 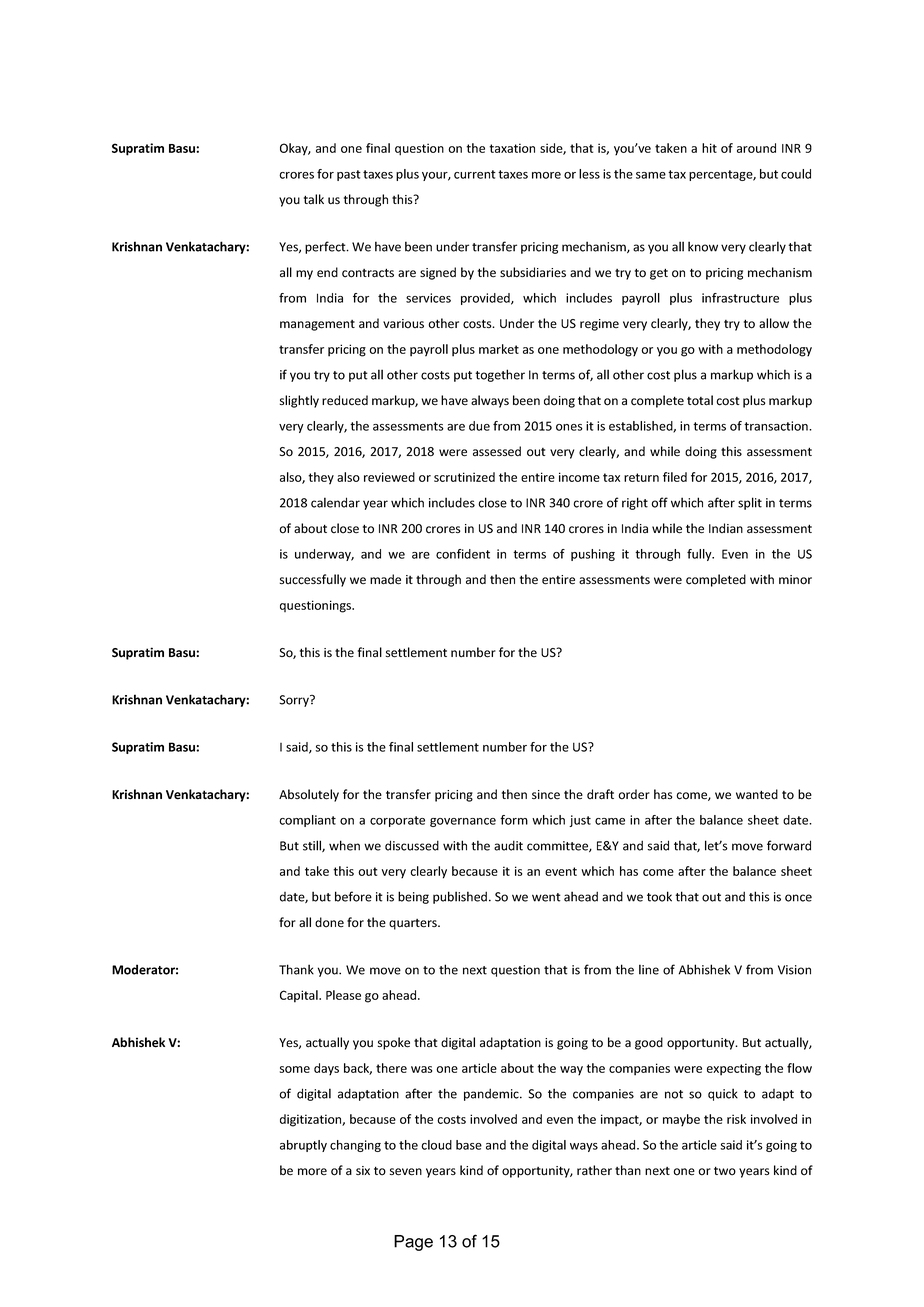 I want to click on since, so click(x=546, y=795).
